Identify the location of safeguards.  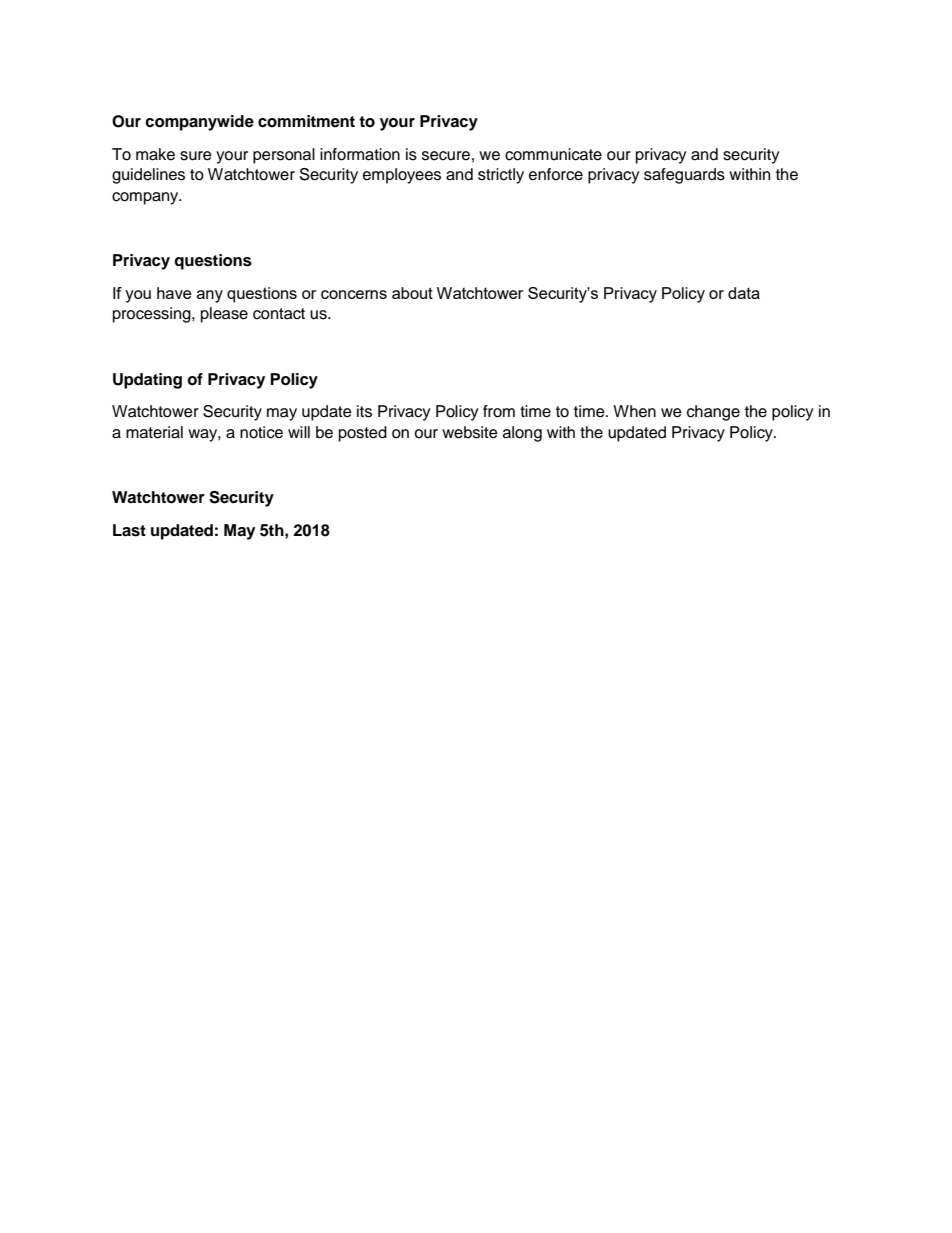
(684, 176).
